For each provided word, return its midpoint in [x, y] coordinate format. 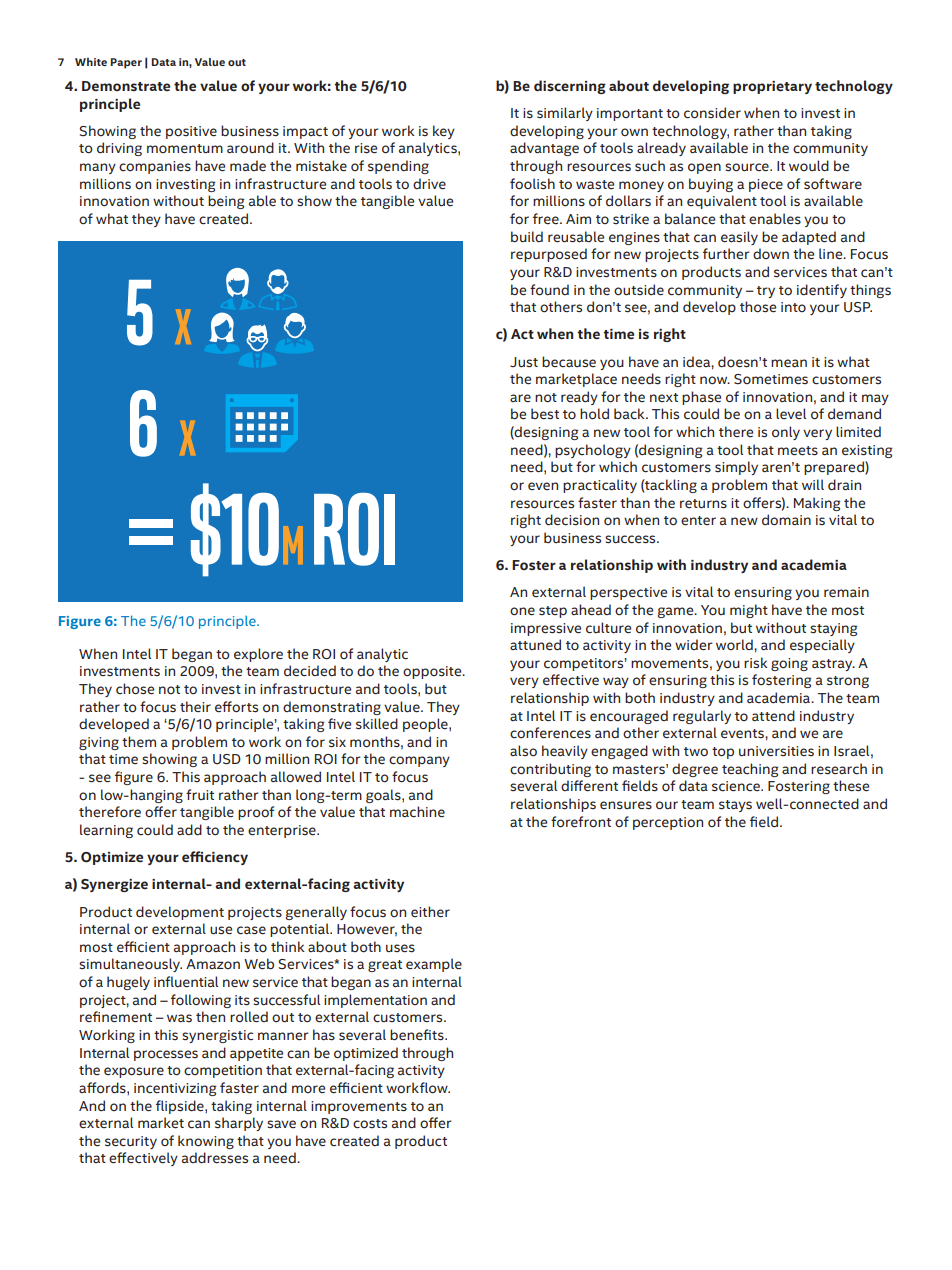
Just [524, 362]
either [430, 912]
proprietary [772, 87]
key [444, 132]
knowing [206, 1142]
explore [258, 655]
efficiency [215, 858]
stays [735, 806]
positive [191, 132]
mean [789, 363]
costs [370, 1124]
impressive [546, 629]
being [226, 202]
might [749, 611]
